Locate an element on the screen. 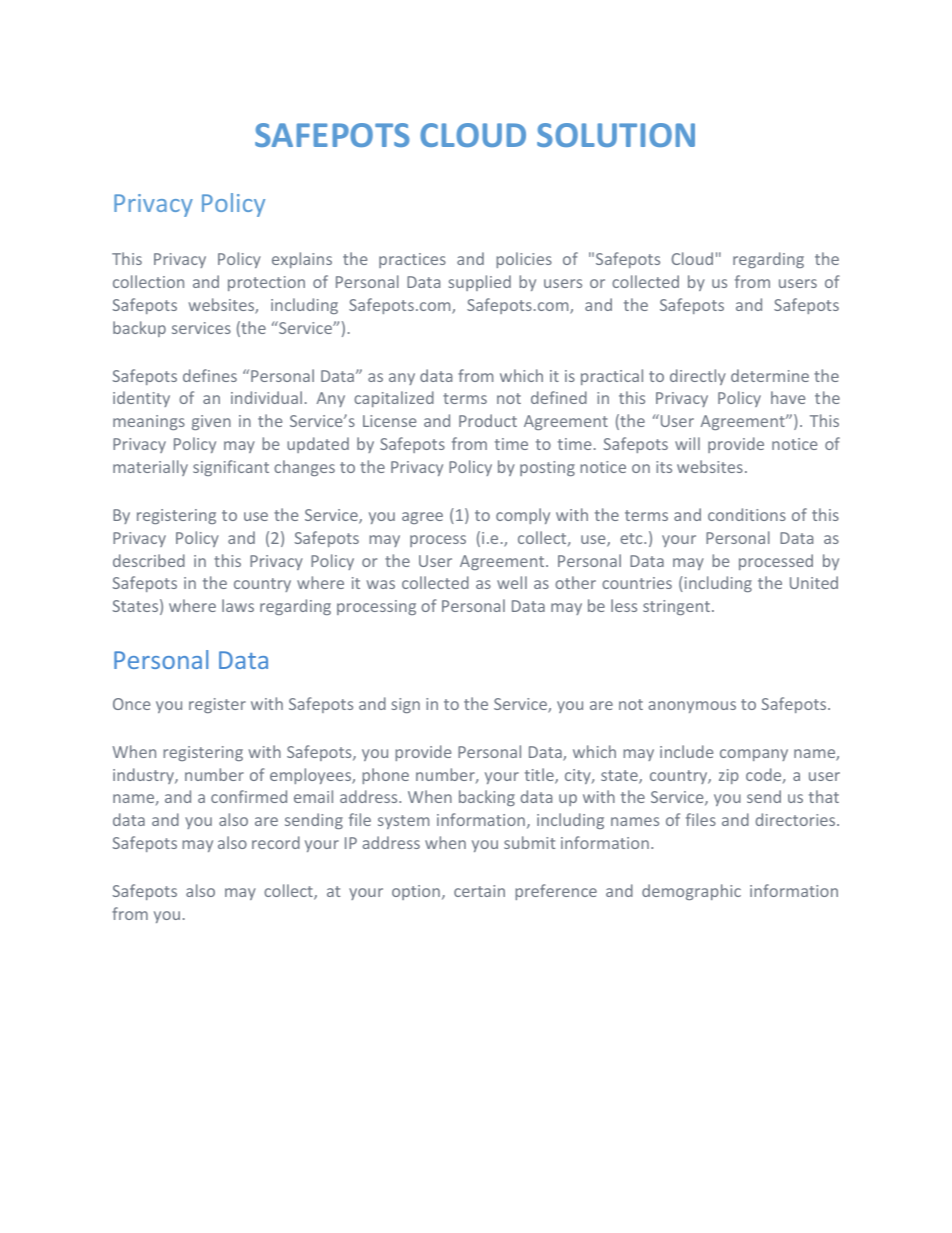 This screenshot has height=1233, width=952. materially is located at coordinates (150, 468).
